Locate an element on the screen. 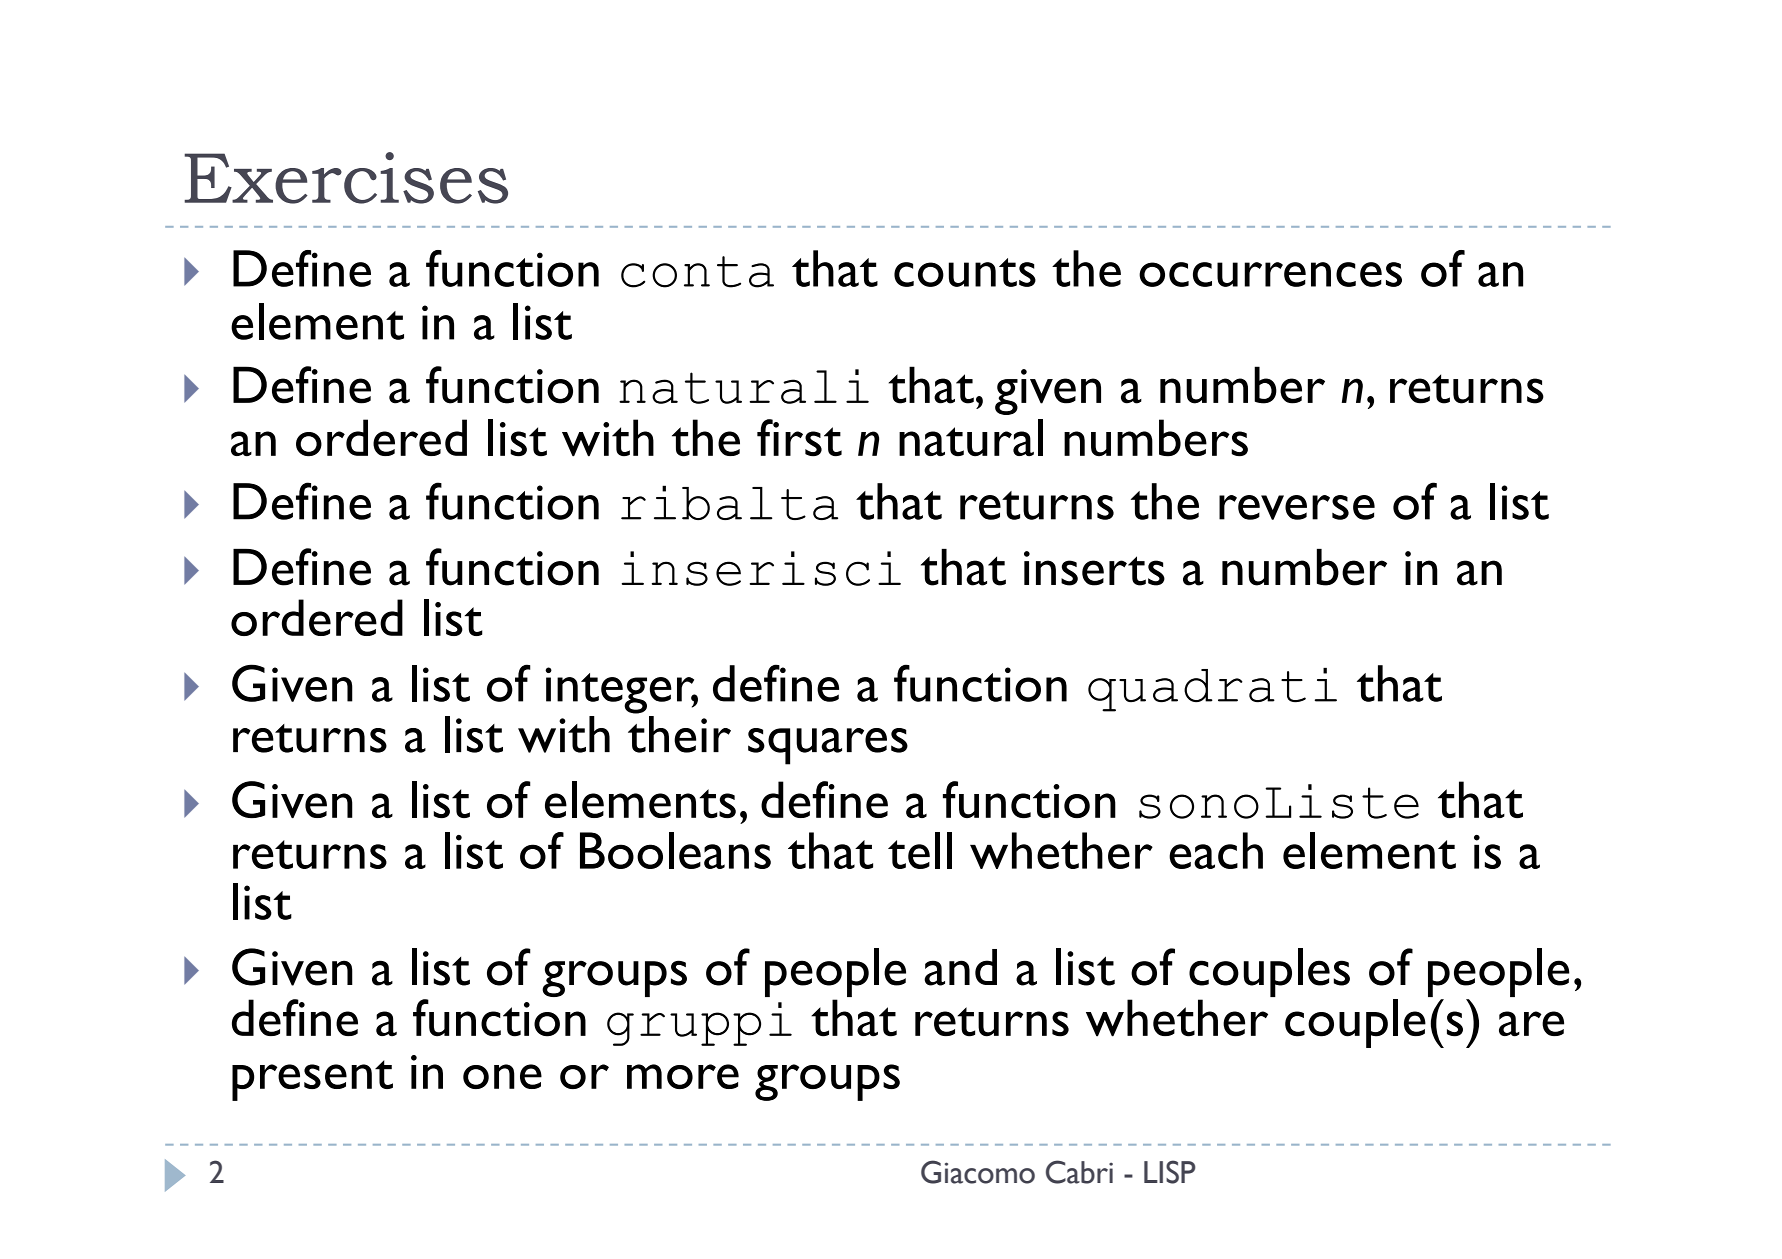 The width and height of the screenshot is (1782, 1259). more is located at coordinates (683, 1076).
